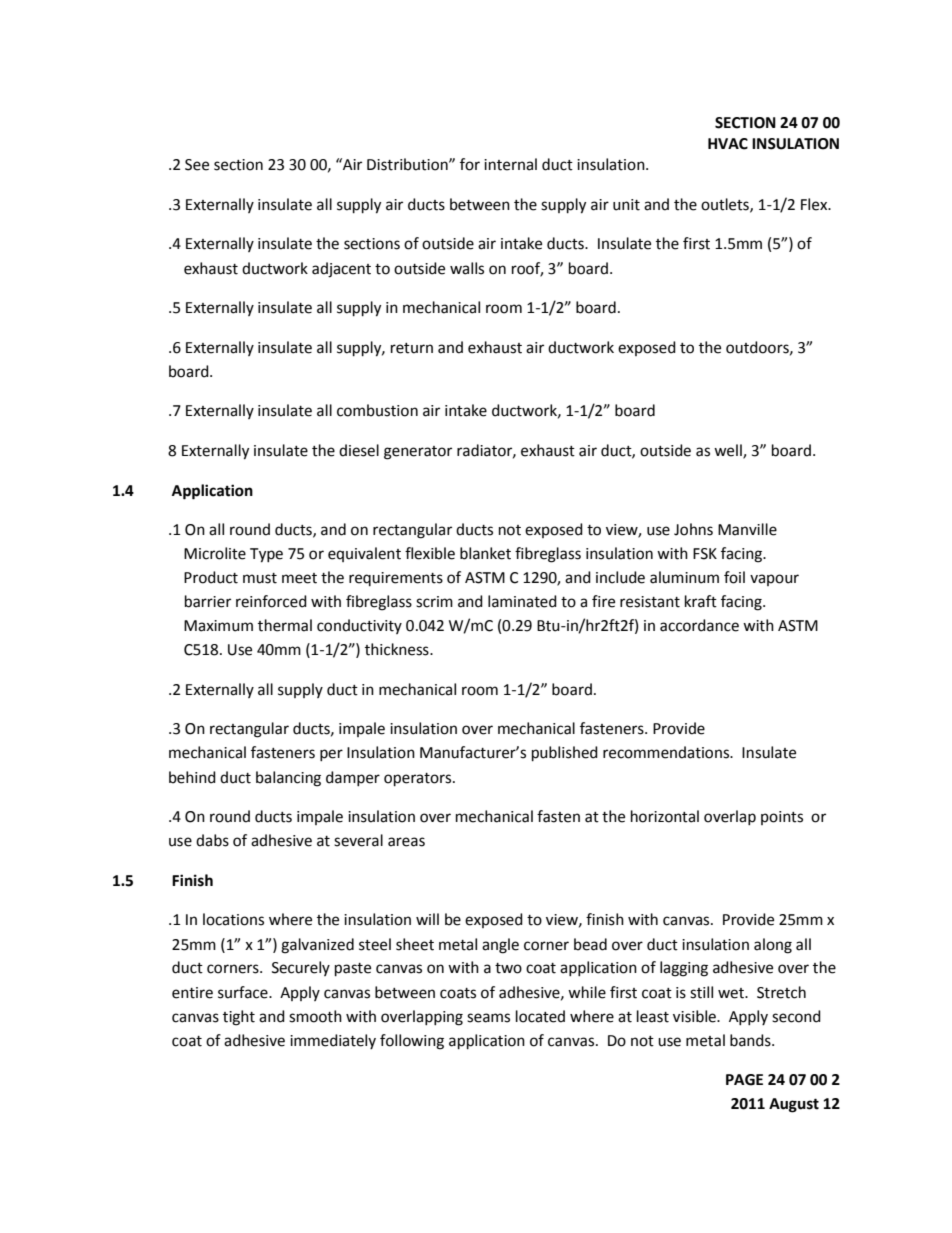 The width and height of the page is (952, 1233). I want to click on See, so click(197, 165).
